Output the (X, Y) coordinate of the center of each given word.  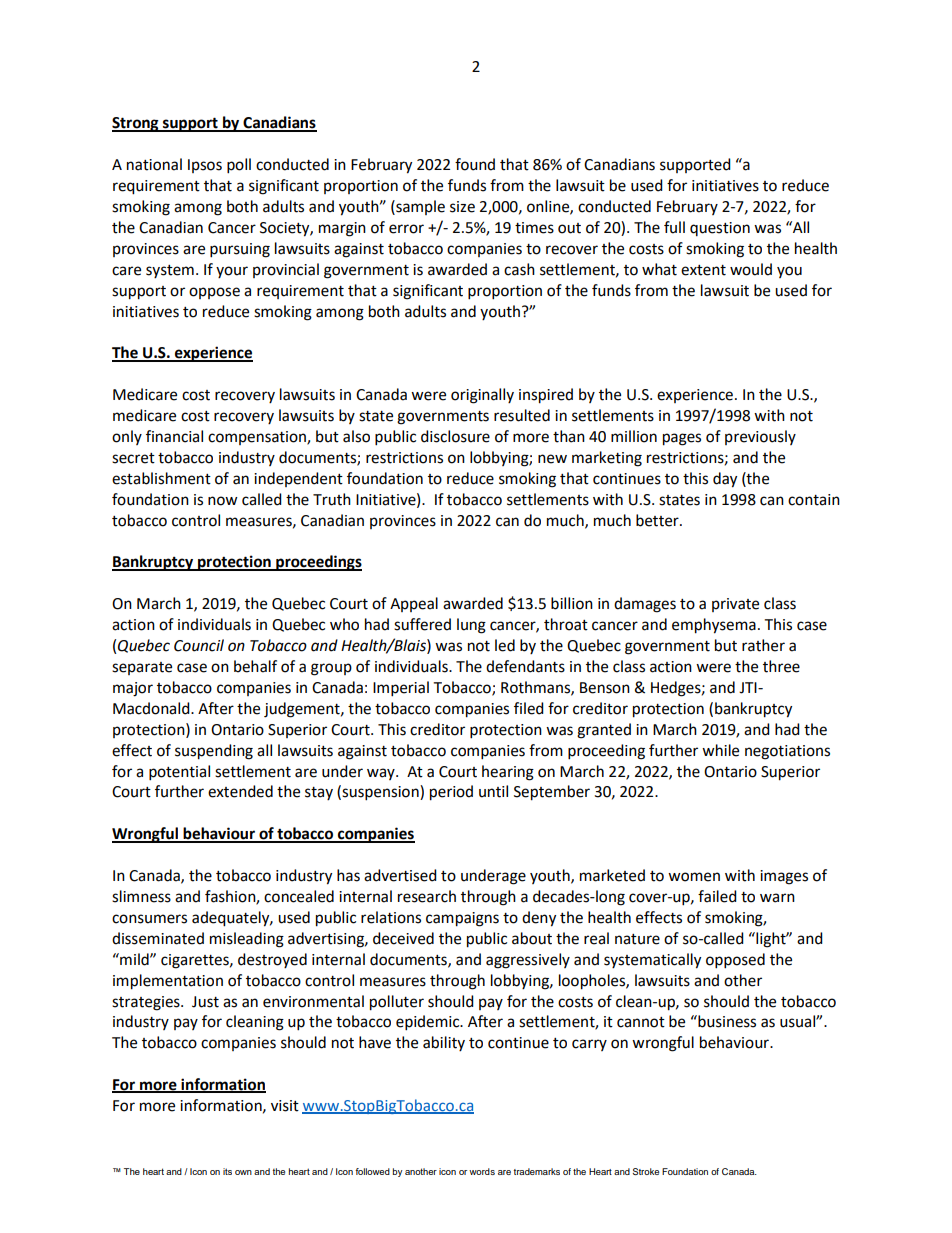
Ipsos (205, 166)
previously (760, 437)
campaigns (462, 919)
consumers (149, 919)
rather (763, 645)
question (720, 229)
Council (199, 645)
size (462, 207)
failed (717, 896)
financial (174, 436)
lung (471, 626)
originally (482, 396)
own (243, 1172)
